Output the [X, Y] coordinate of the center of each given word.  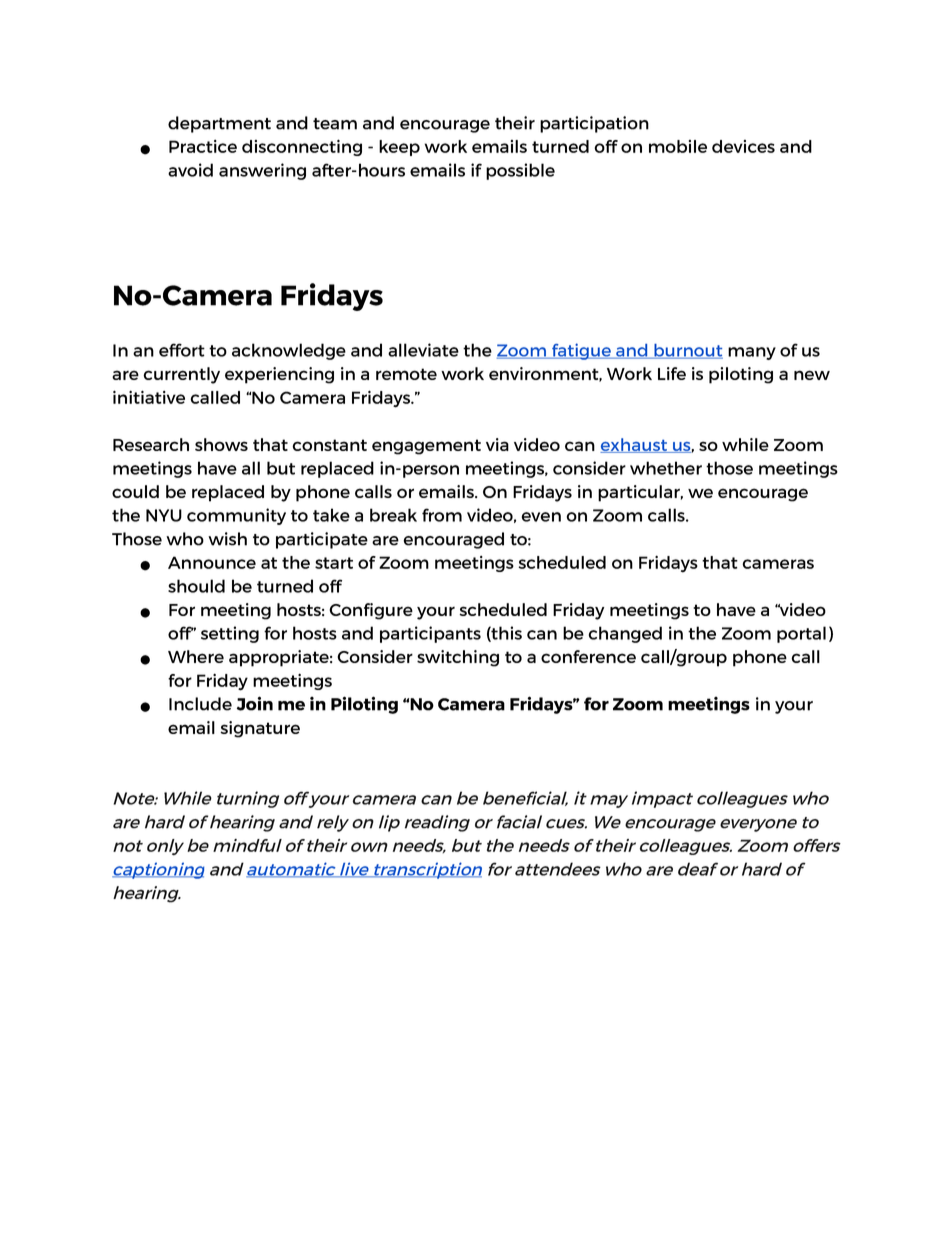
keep [399, 148]
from [442, 515]
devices [743, 146]
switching [458, 658]
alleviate [423, 350]
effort [182, 350]
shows [221, 444]
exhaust [635, 445]
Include [200, 704]
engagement [426, 447]
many [752, 353]
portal [801, 634]
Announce [212, 562]
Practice [203, 146]
